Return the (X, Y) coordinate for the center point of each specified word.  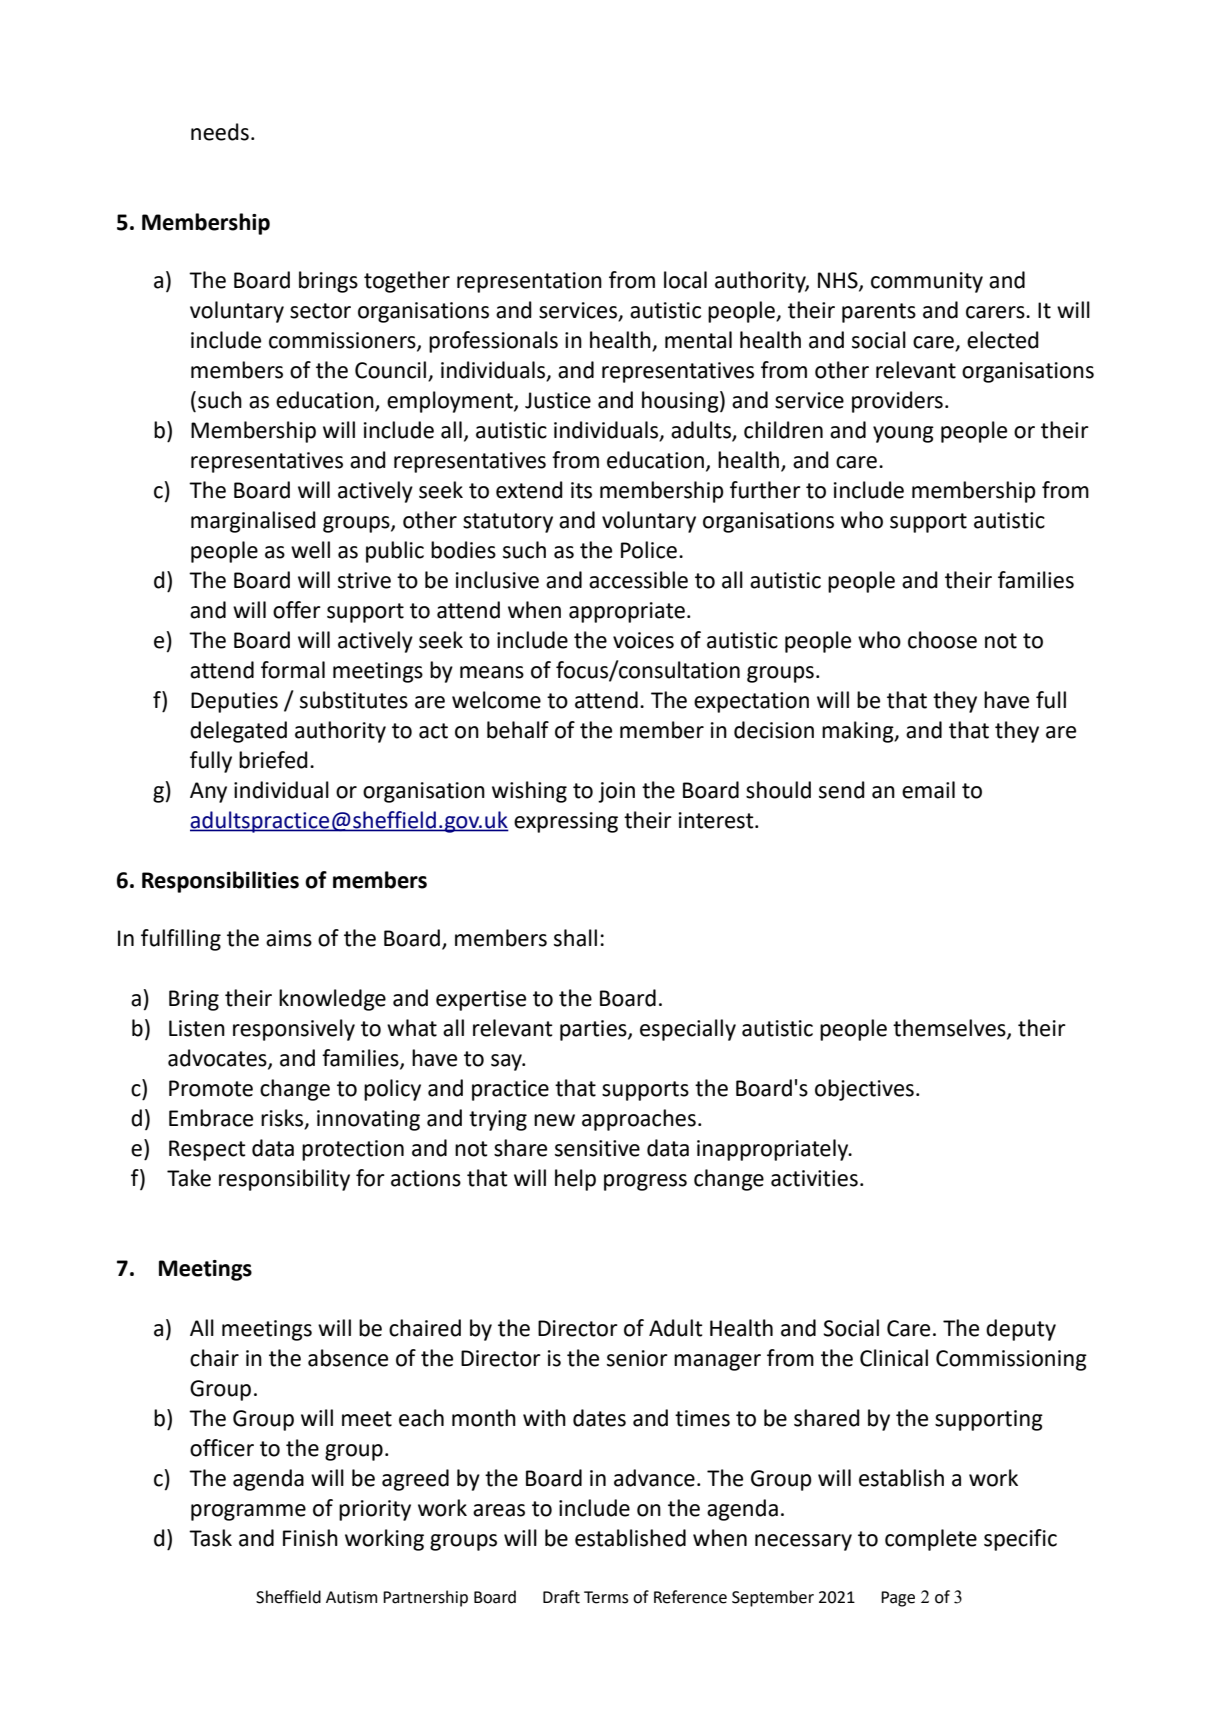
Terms (606, 1597)
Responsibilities (220, 882)
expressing (566, 822)
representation (529, 282)
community (927, 282)
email (928, 790)
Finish (310, 1538)
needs (220, 132)
